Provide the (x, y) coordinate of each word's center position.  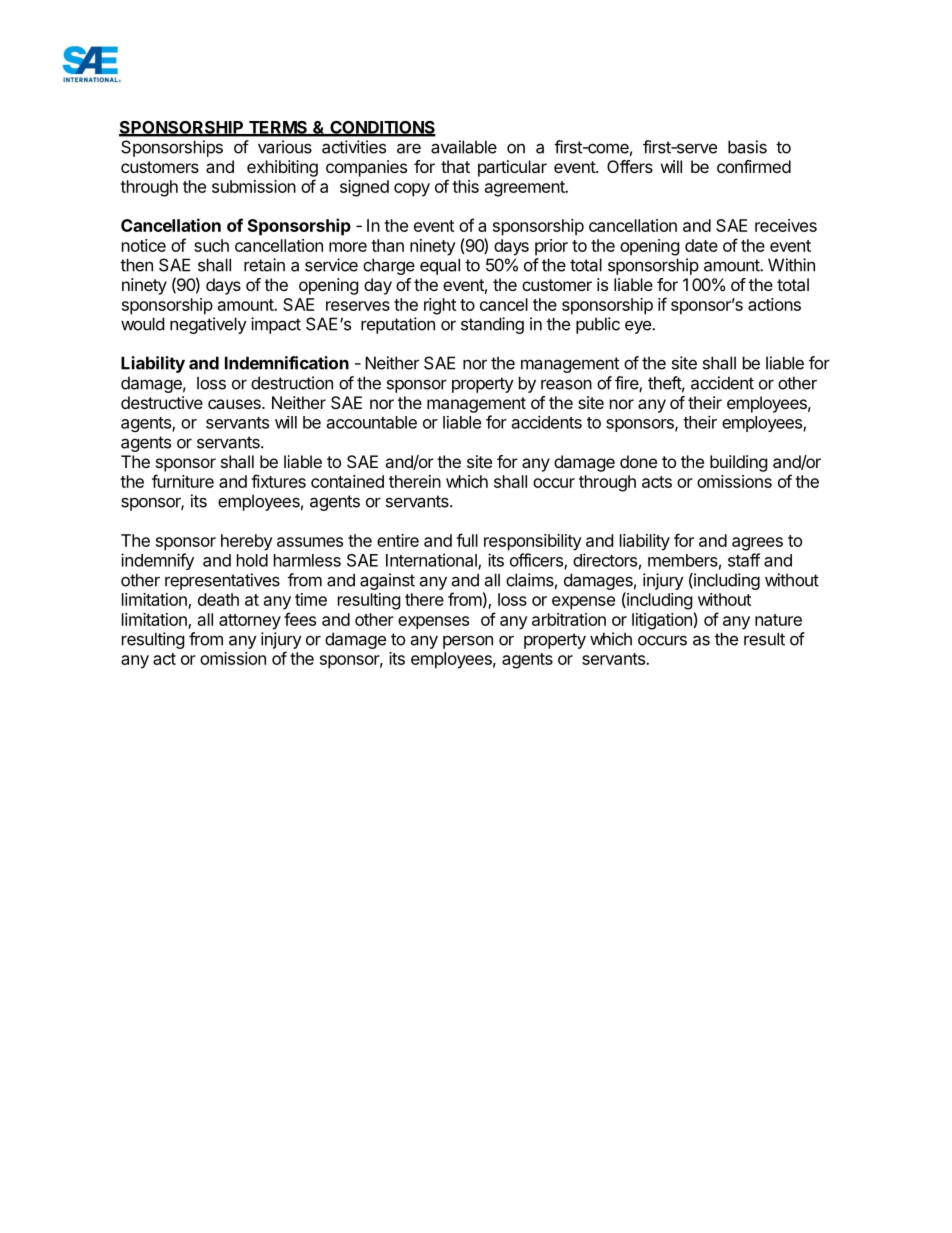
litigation (662, 621)
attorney (250, 622)
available (464, 147)
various (285, 147)
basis (747, 147)
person (468, 642)
